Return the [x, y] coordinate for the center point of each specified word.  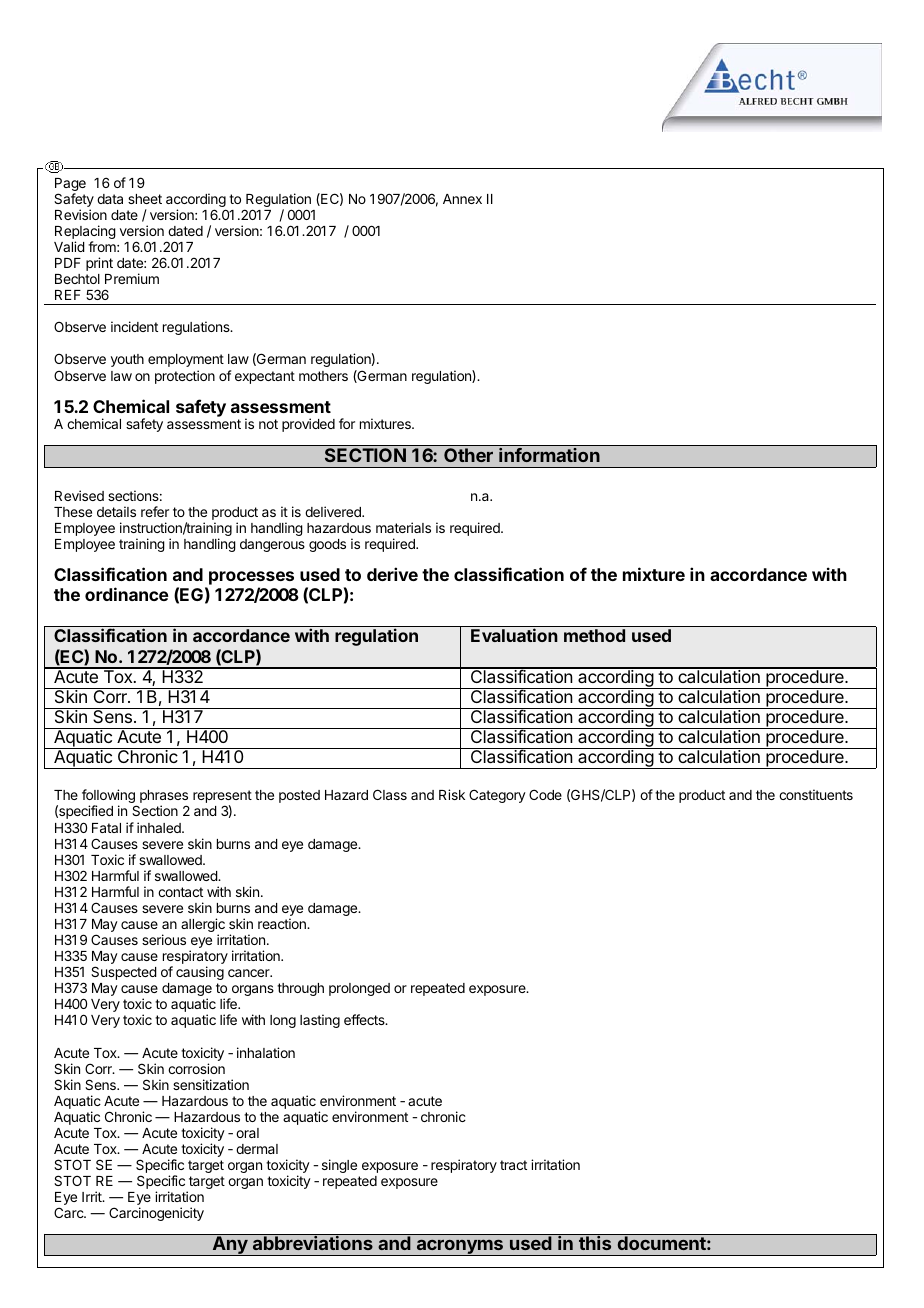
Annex [462, 199]
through [300, 989]
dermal [257, 1149]
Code [545, 794]
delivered [334, 511]
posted [299, 796]
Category [497, 796]
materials [403, 527]
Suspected [124, 973]
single [339, 1166]
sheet [145, 199]
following [109, 797]
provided [308, 425]
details [116, 511]
